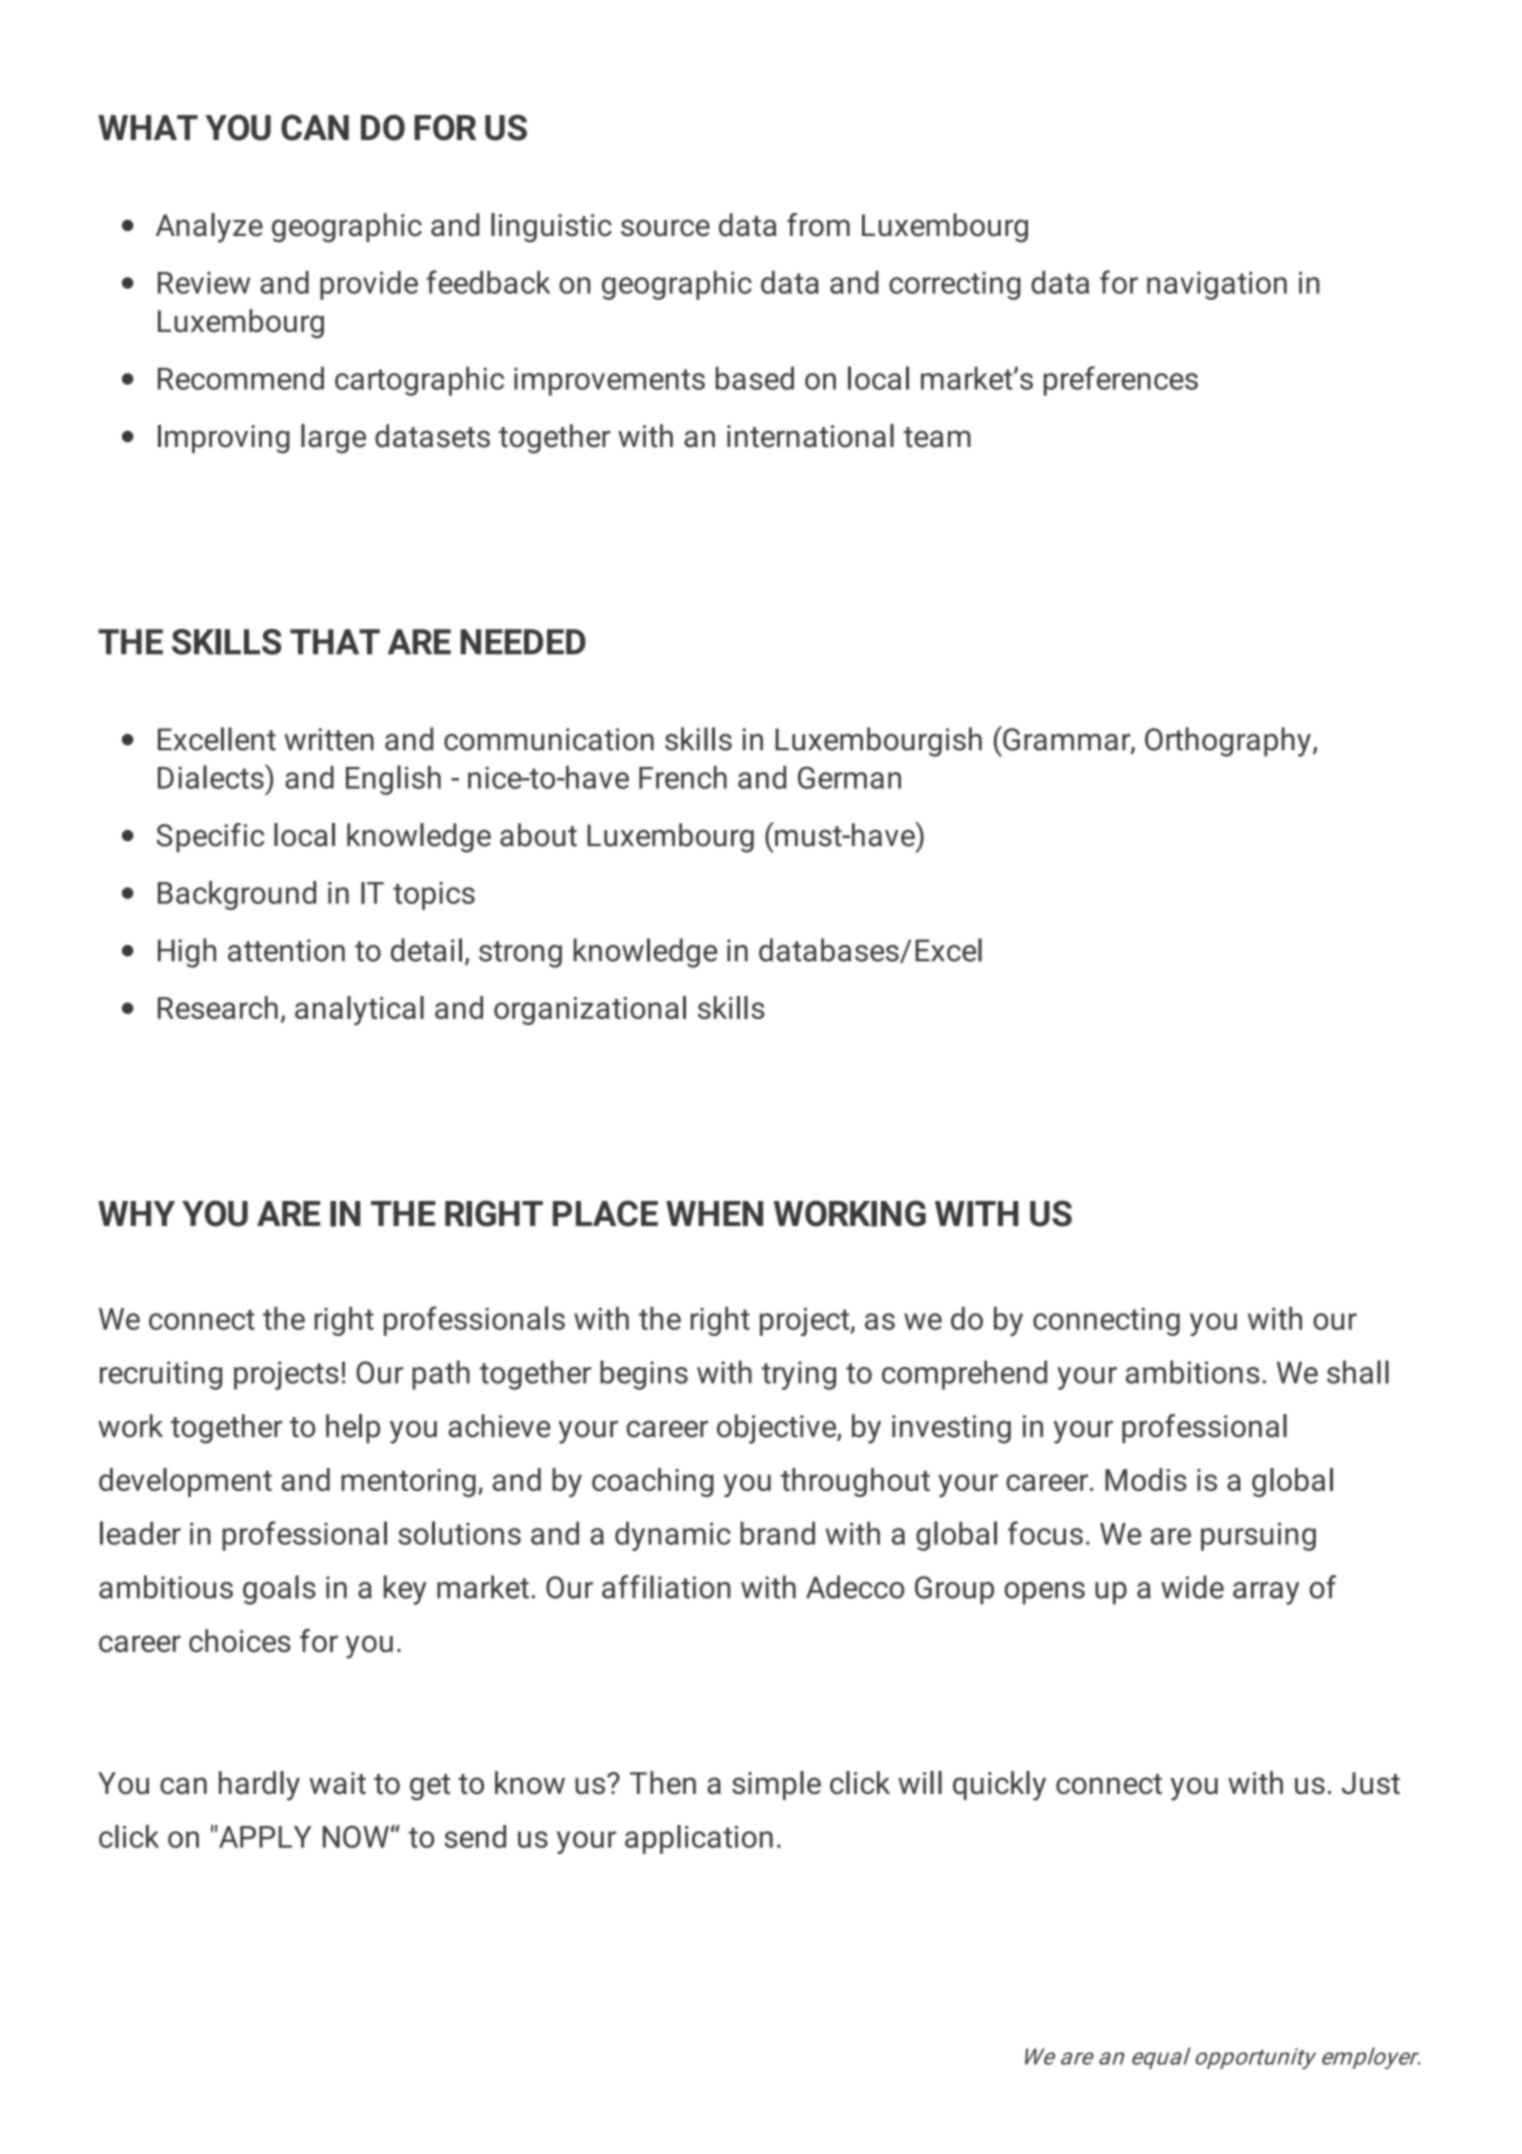  What do you see at coordinates (353, 1429) in the page?
I see `help` at bounding box center [353, 1429].
